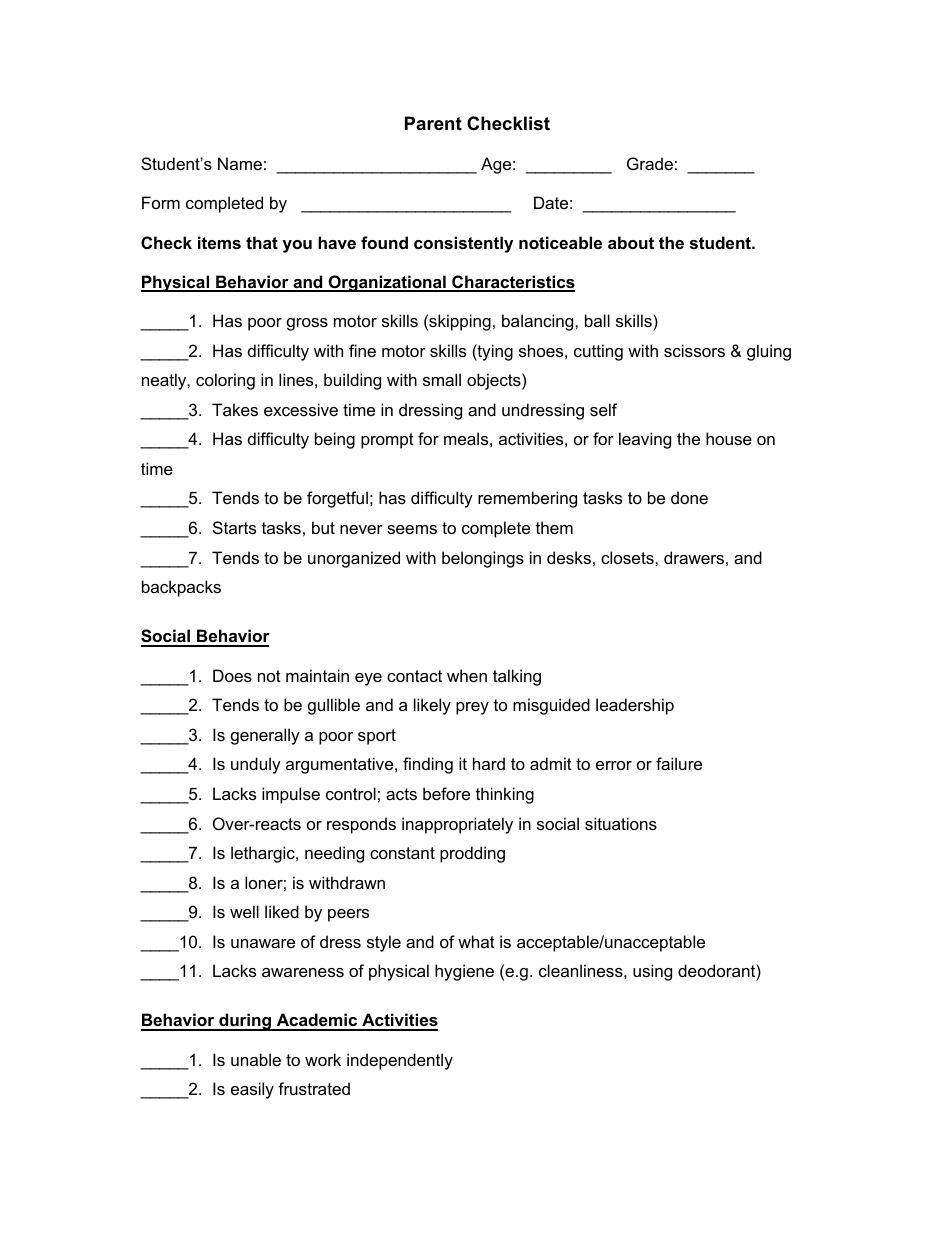 The width and height of the screenshot is (952, 1233). I want to click on unduly, so click(256, 765).
